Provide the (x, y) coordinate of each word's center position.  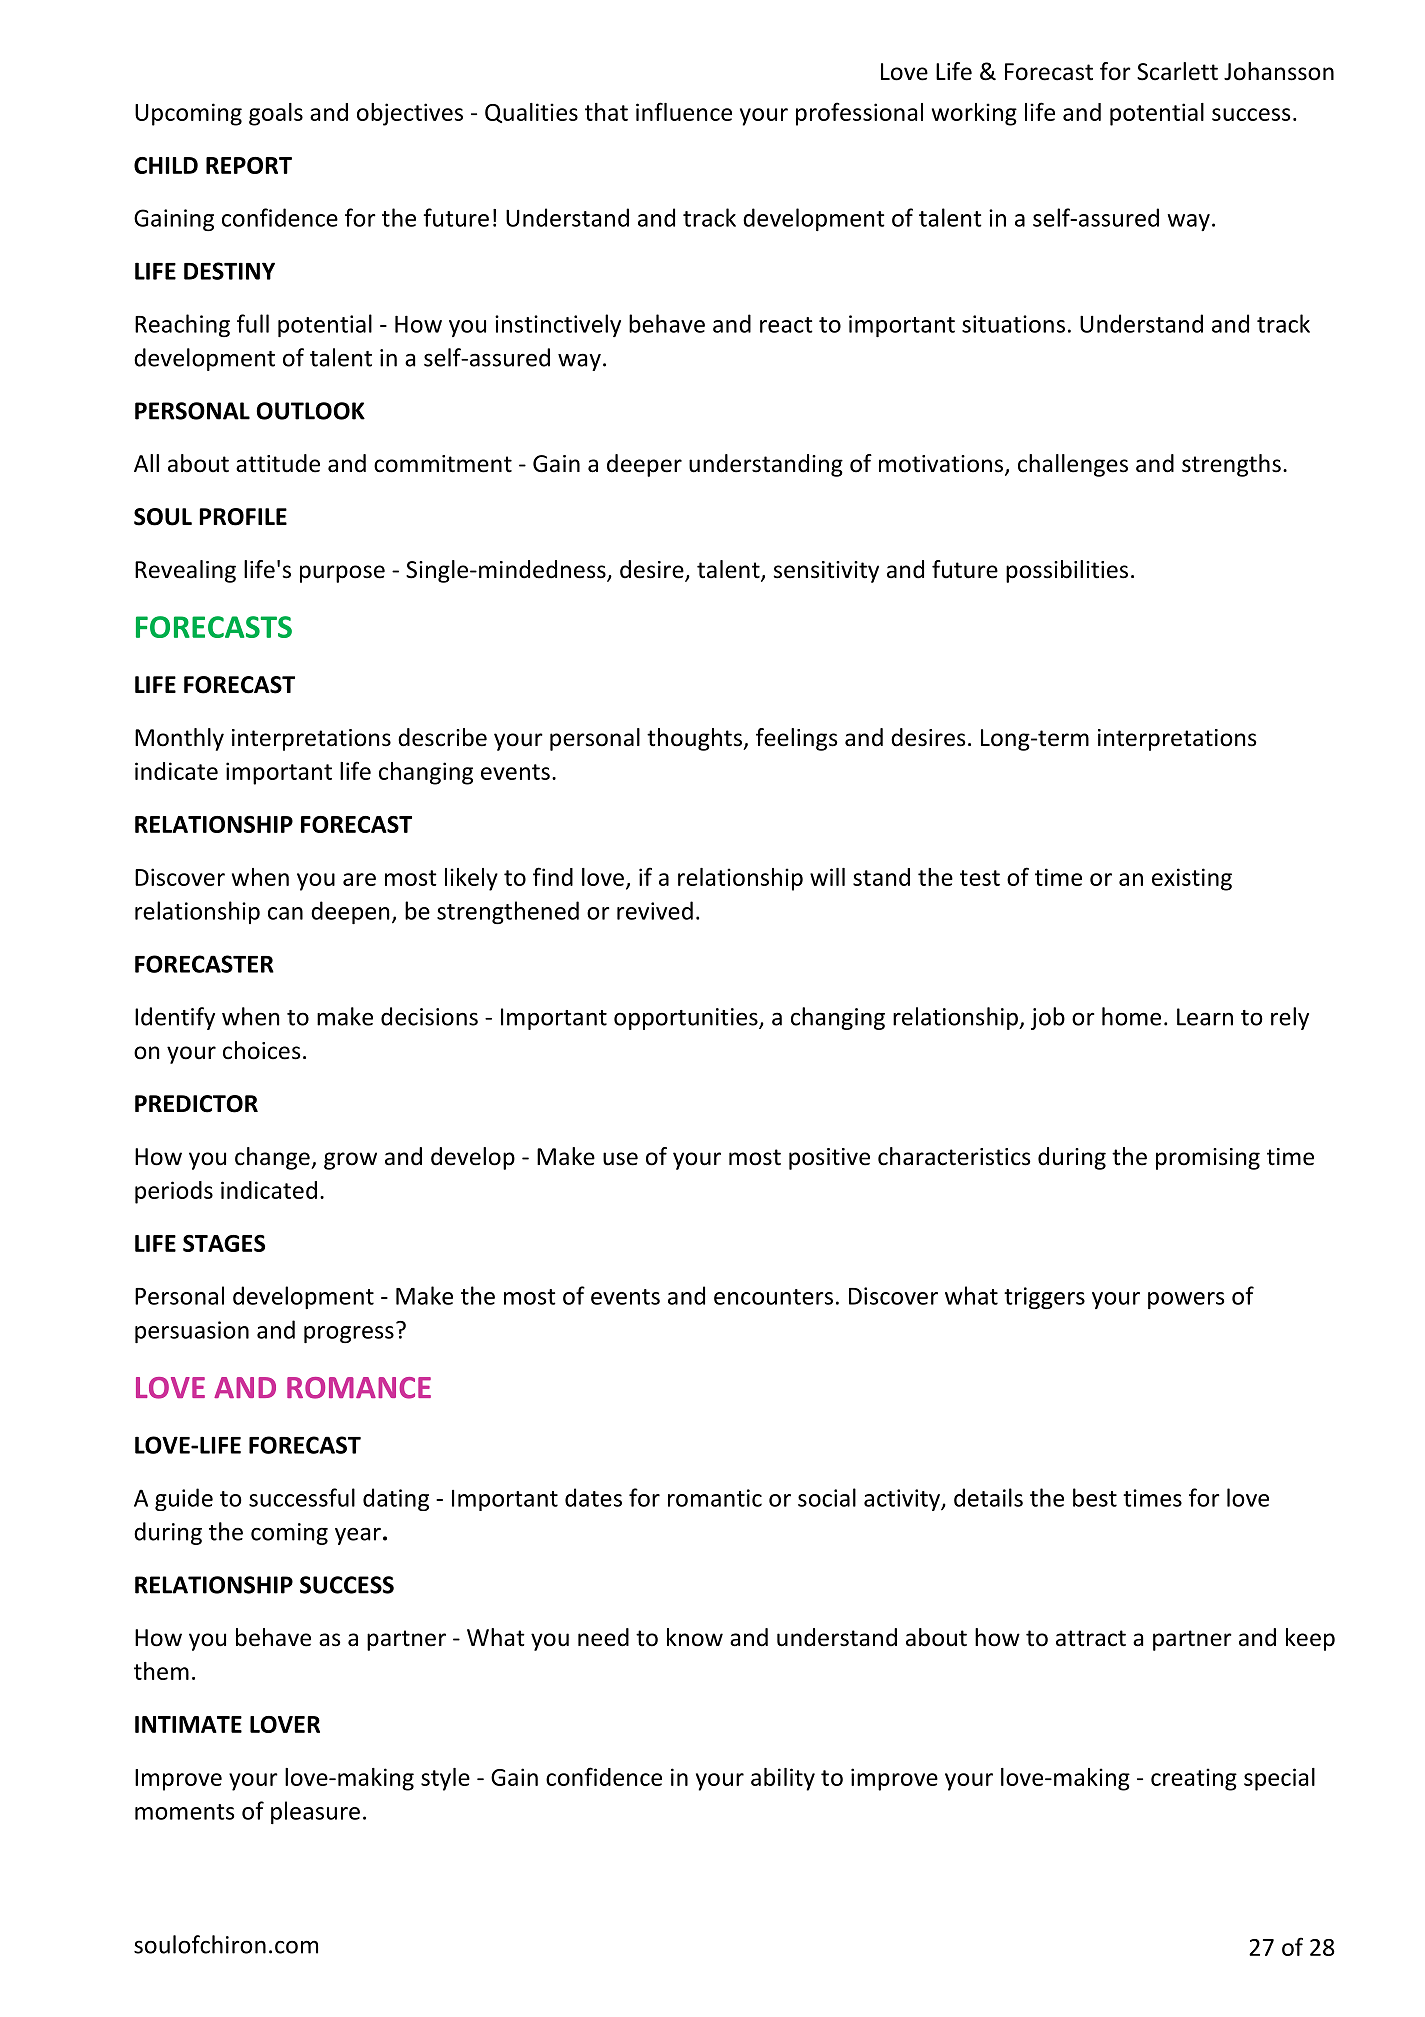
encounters (773, 1297)
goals (276, 114)
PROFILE (243, 517)
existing (1192, 879)
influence (684, 111)
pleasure (315, 1812)
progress (349, 1334)
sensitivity (826, 572)
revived (655, 910)
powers (1186, 1300)
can (285, 913)
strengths (1231, 465)
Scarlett (1177, 71)
